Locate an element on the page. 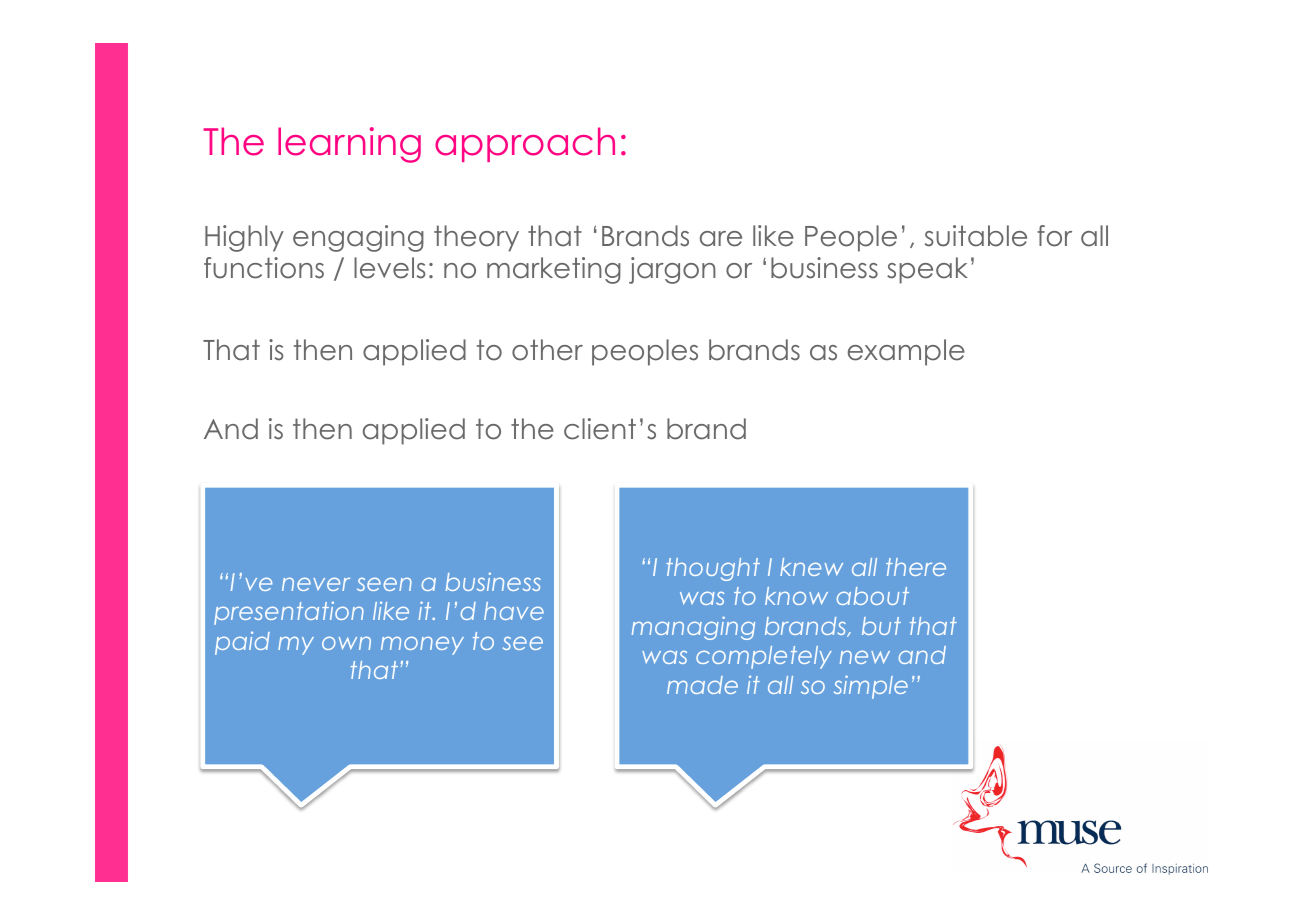 The width and height of the image is (1308, 924). knew is located at coordinates (811, 567).
